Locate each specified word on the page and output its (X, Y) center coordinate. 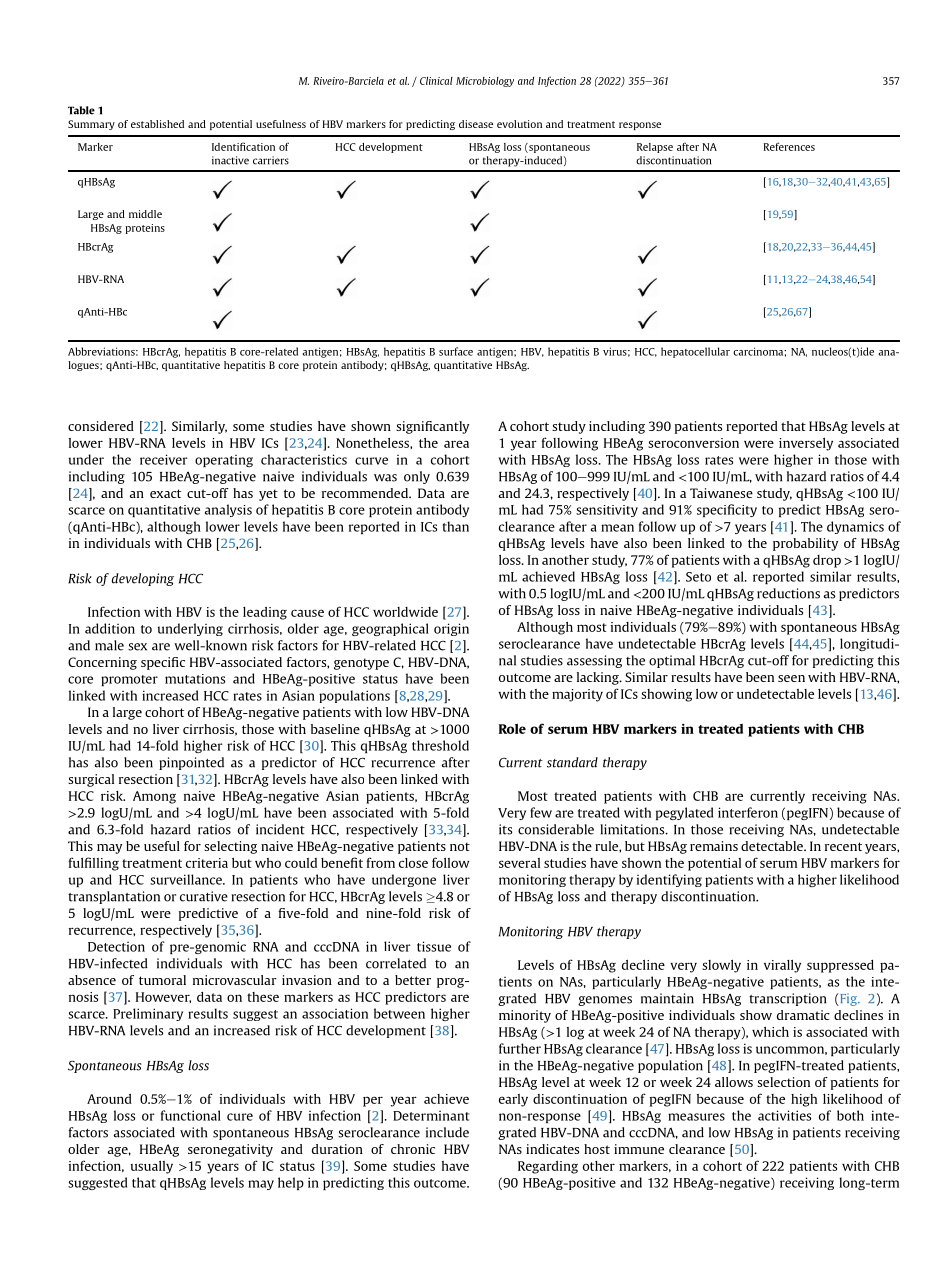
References (789, 146)
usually (151, 1167)
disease (476, 124)
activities (784, 1115)
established (157, 124)
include (447, 1132)
